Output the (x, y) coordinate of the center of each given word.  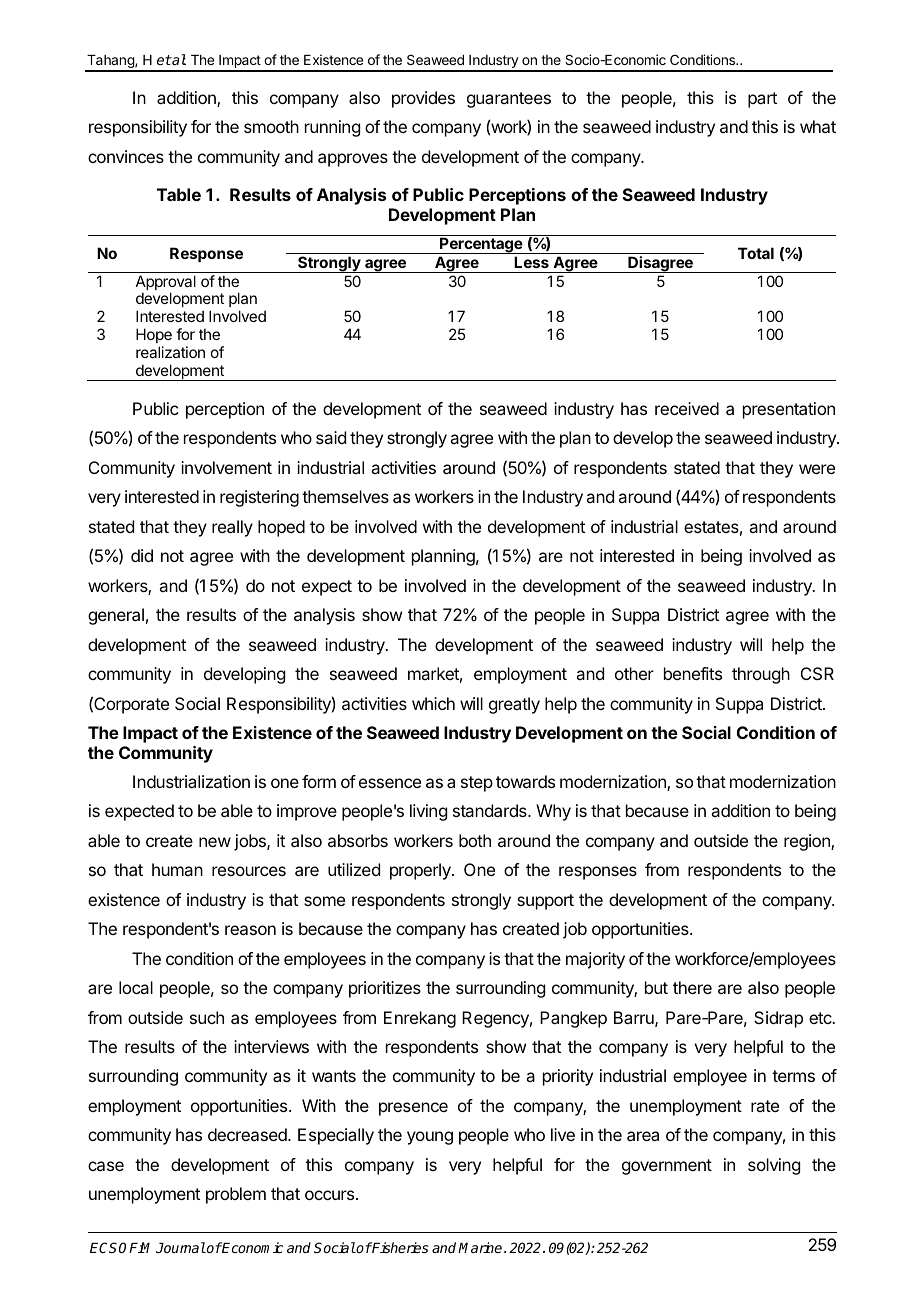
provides (423, 99)
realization (170, 352)
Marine (481, 1247)
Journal (181, 1247)
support (545, 902)
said (331, 437)
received (687, 408)
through (761, 675)
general (116, 616)
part (762, 100)
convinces (126, 156)
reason (250, 930)
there (692, 987)
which (433, 703)
